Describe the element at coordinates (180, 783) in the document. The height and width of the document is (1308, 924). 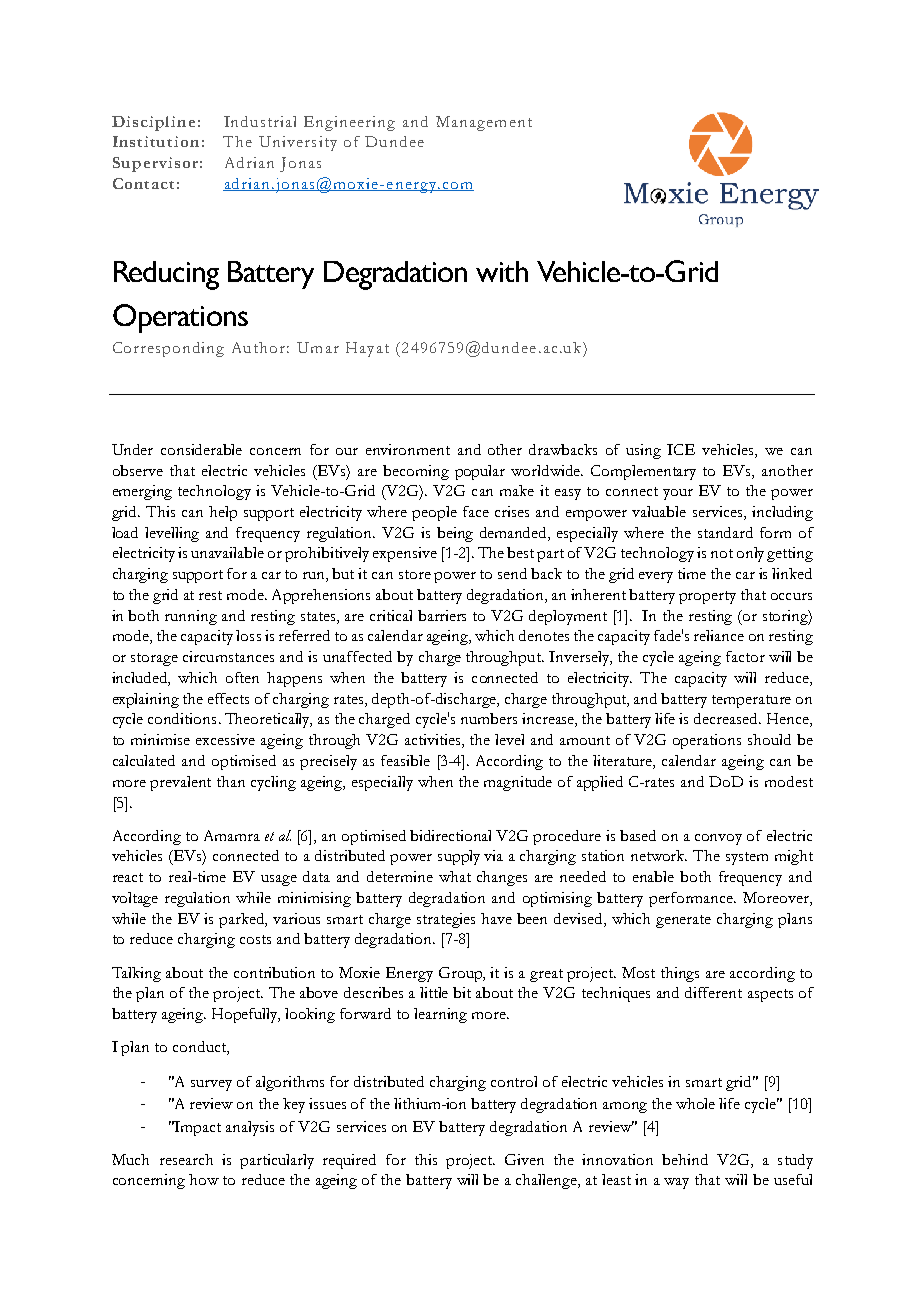
I see `prevalent` at that location.
